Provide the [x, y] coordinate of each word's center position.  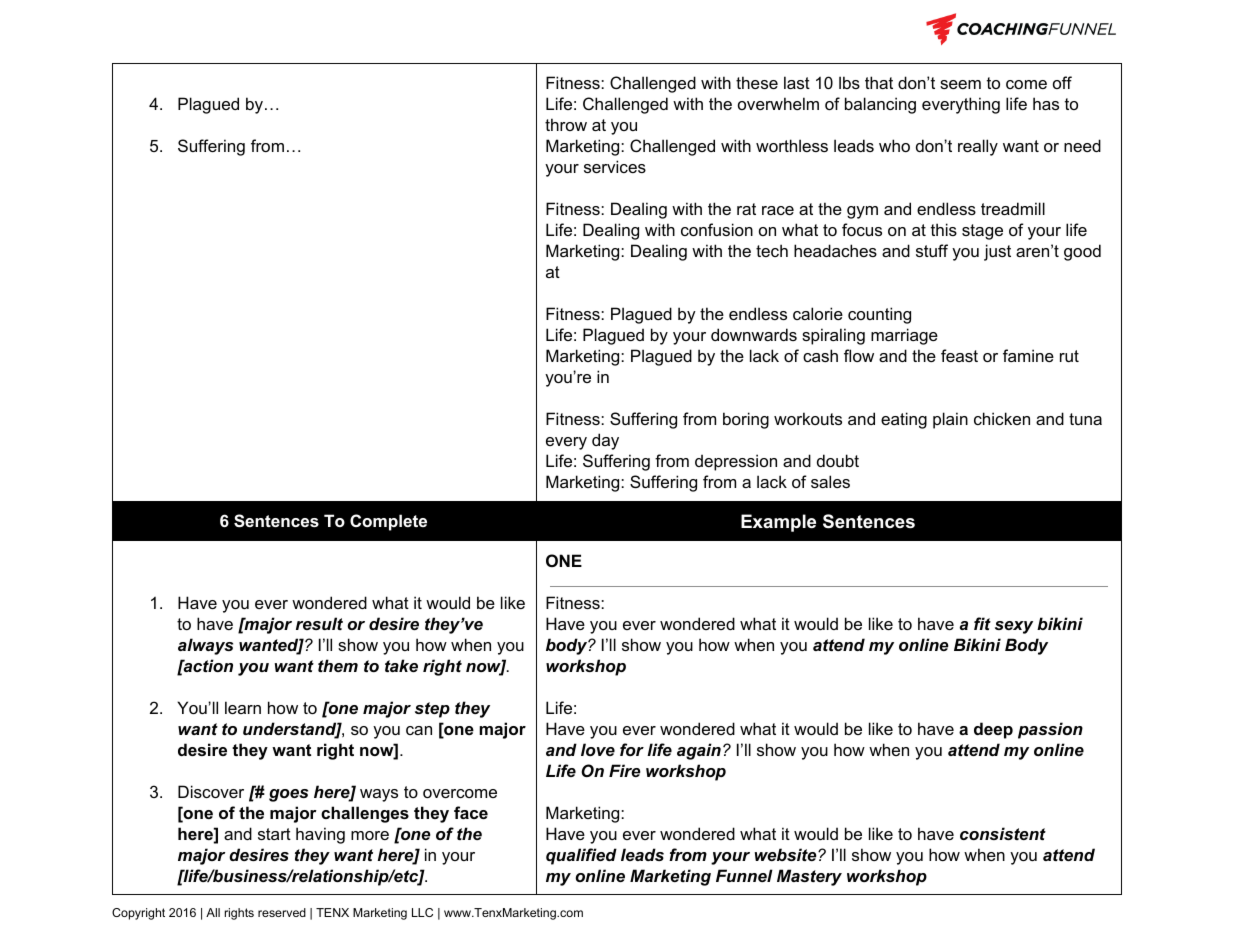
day [605, 441]
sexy [1014, 627]
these [757, 82]
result [319, 623]
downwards [754, 334]
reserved [282, 912]
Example [778, 523]
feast [959, 355]
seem [960, 84]
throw [566, 124]
